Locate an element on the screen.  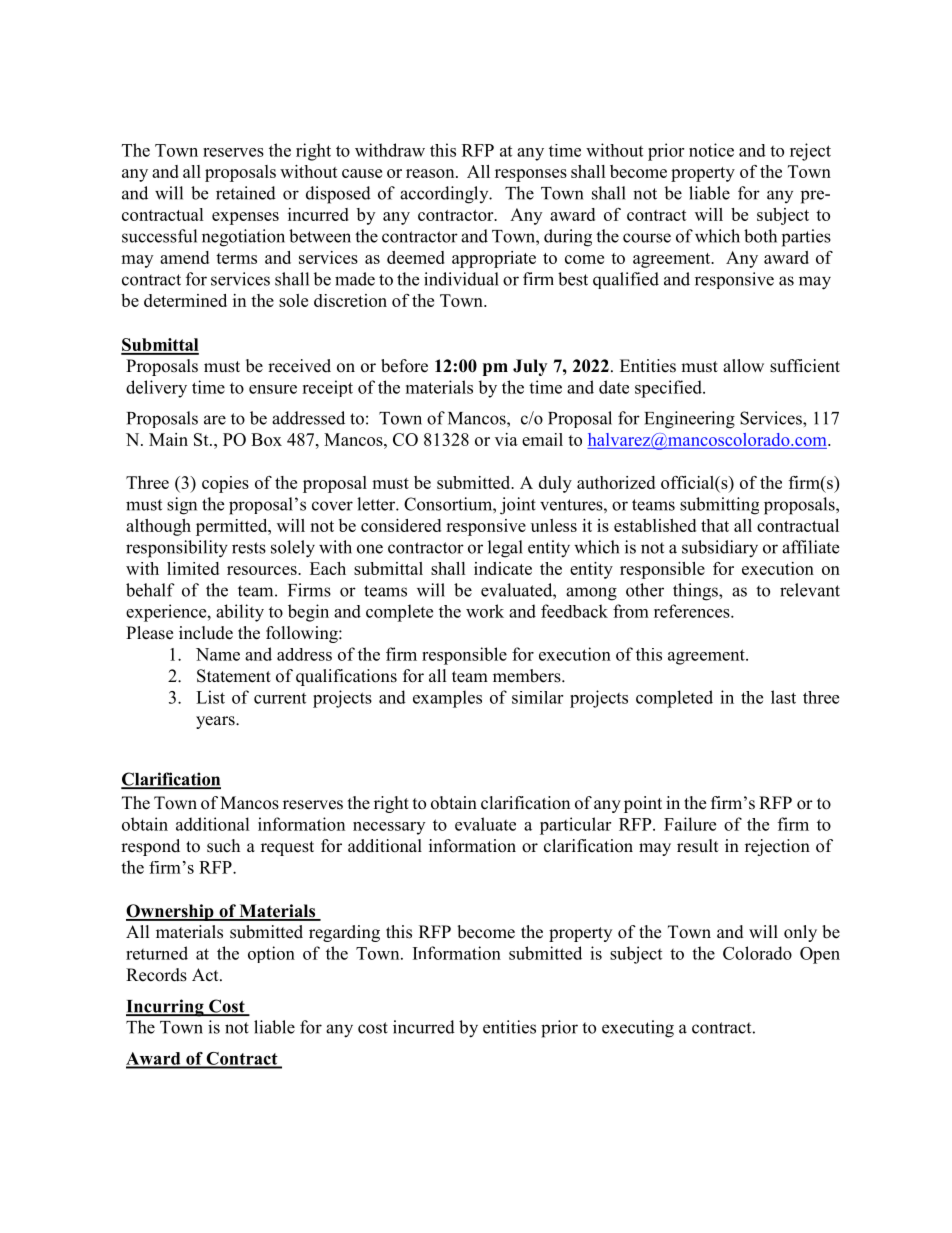
Engineering is located at coordinates (689, 420).
